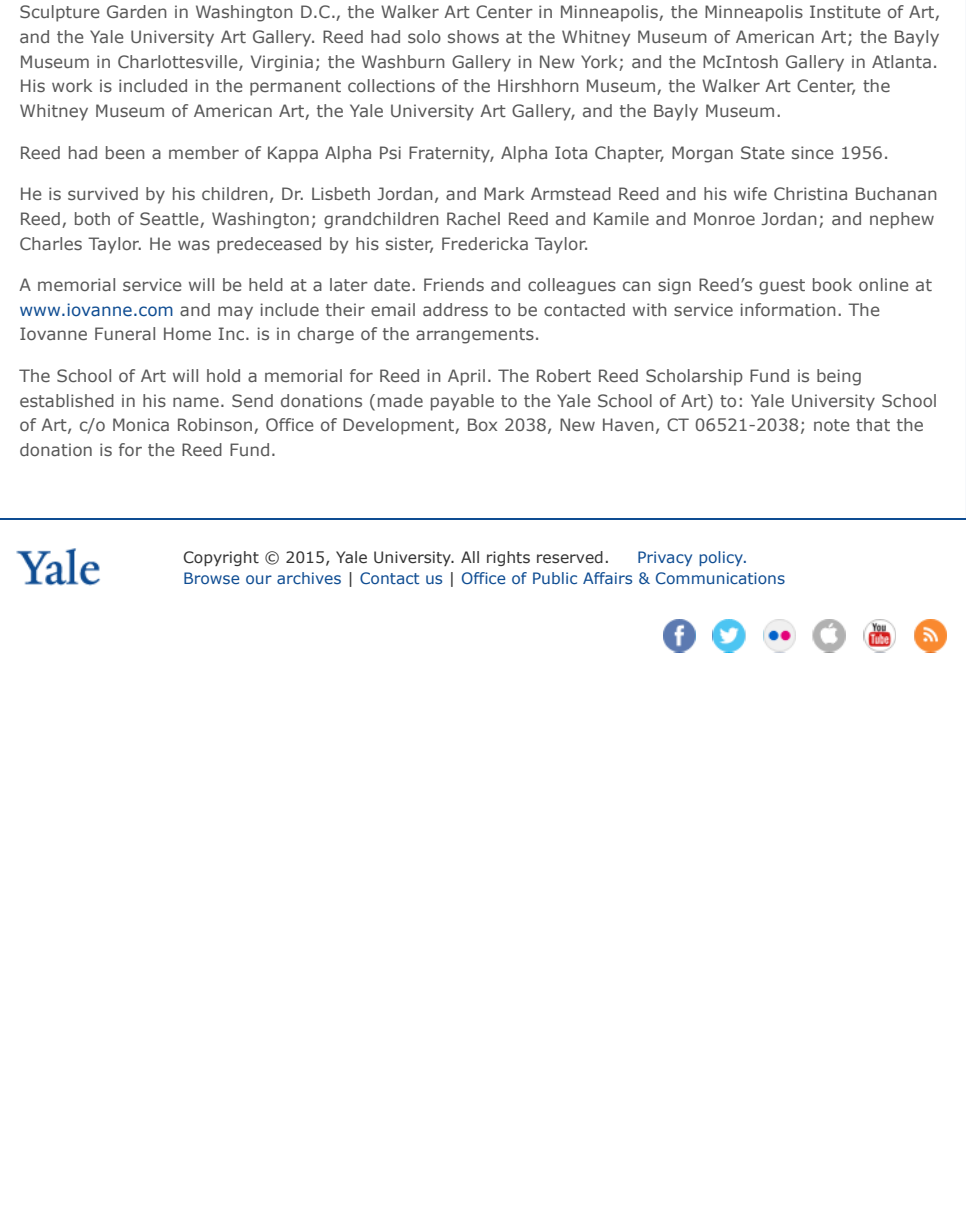 The height and width of the screenshot is (1232, 966). I want to click on guest, so click(782, 287).
